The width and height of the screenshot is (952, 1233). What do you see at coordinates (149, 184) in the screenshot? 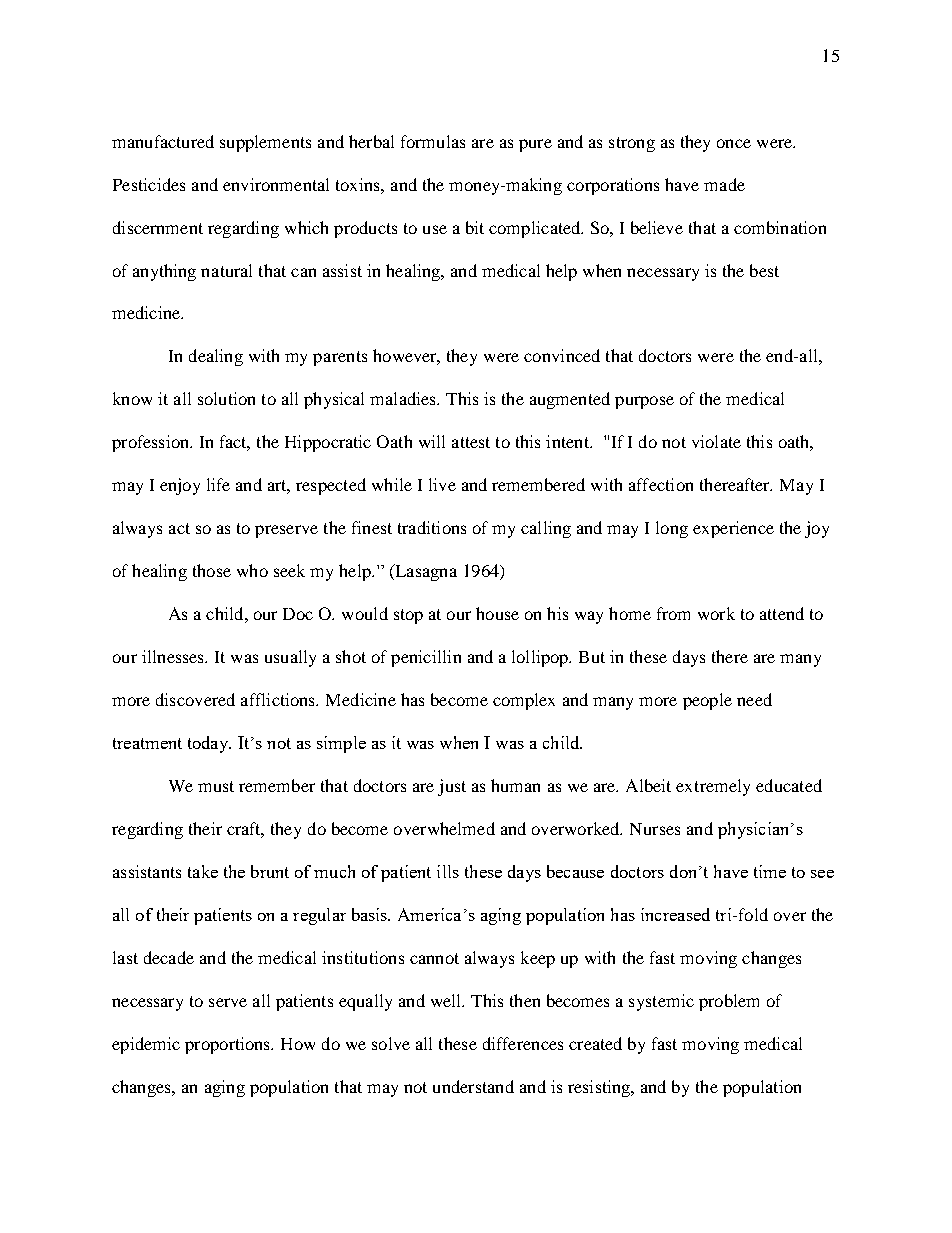
I see `Pesticides` at bounding box center [149, 184].
